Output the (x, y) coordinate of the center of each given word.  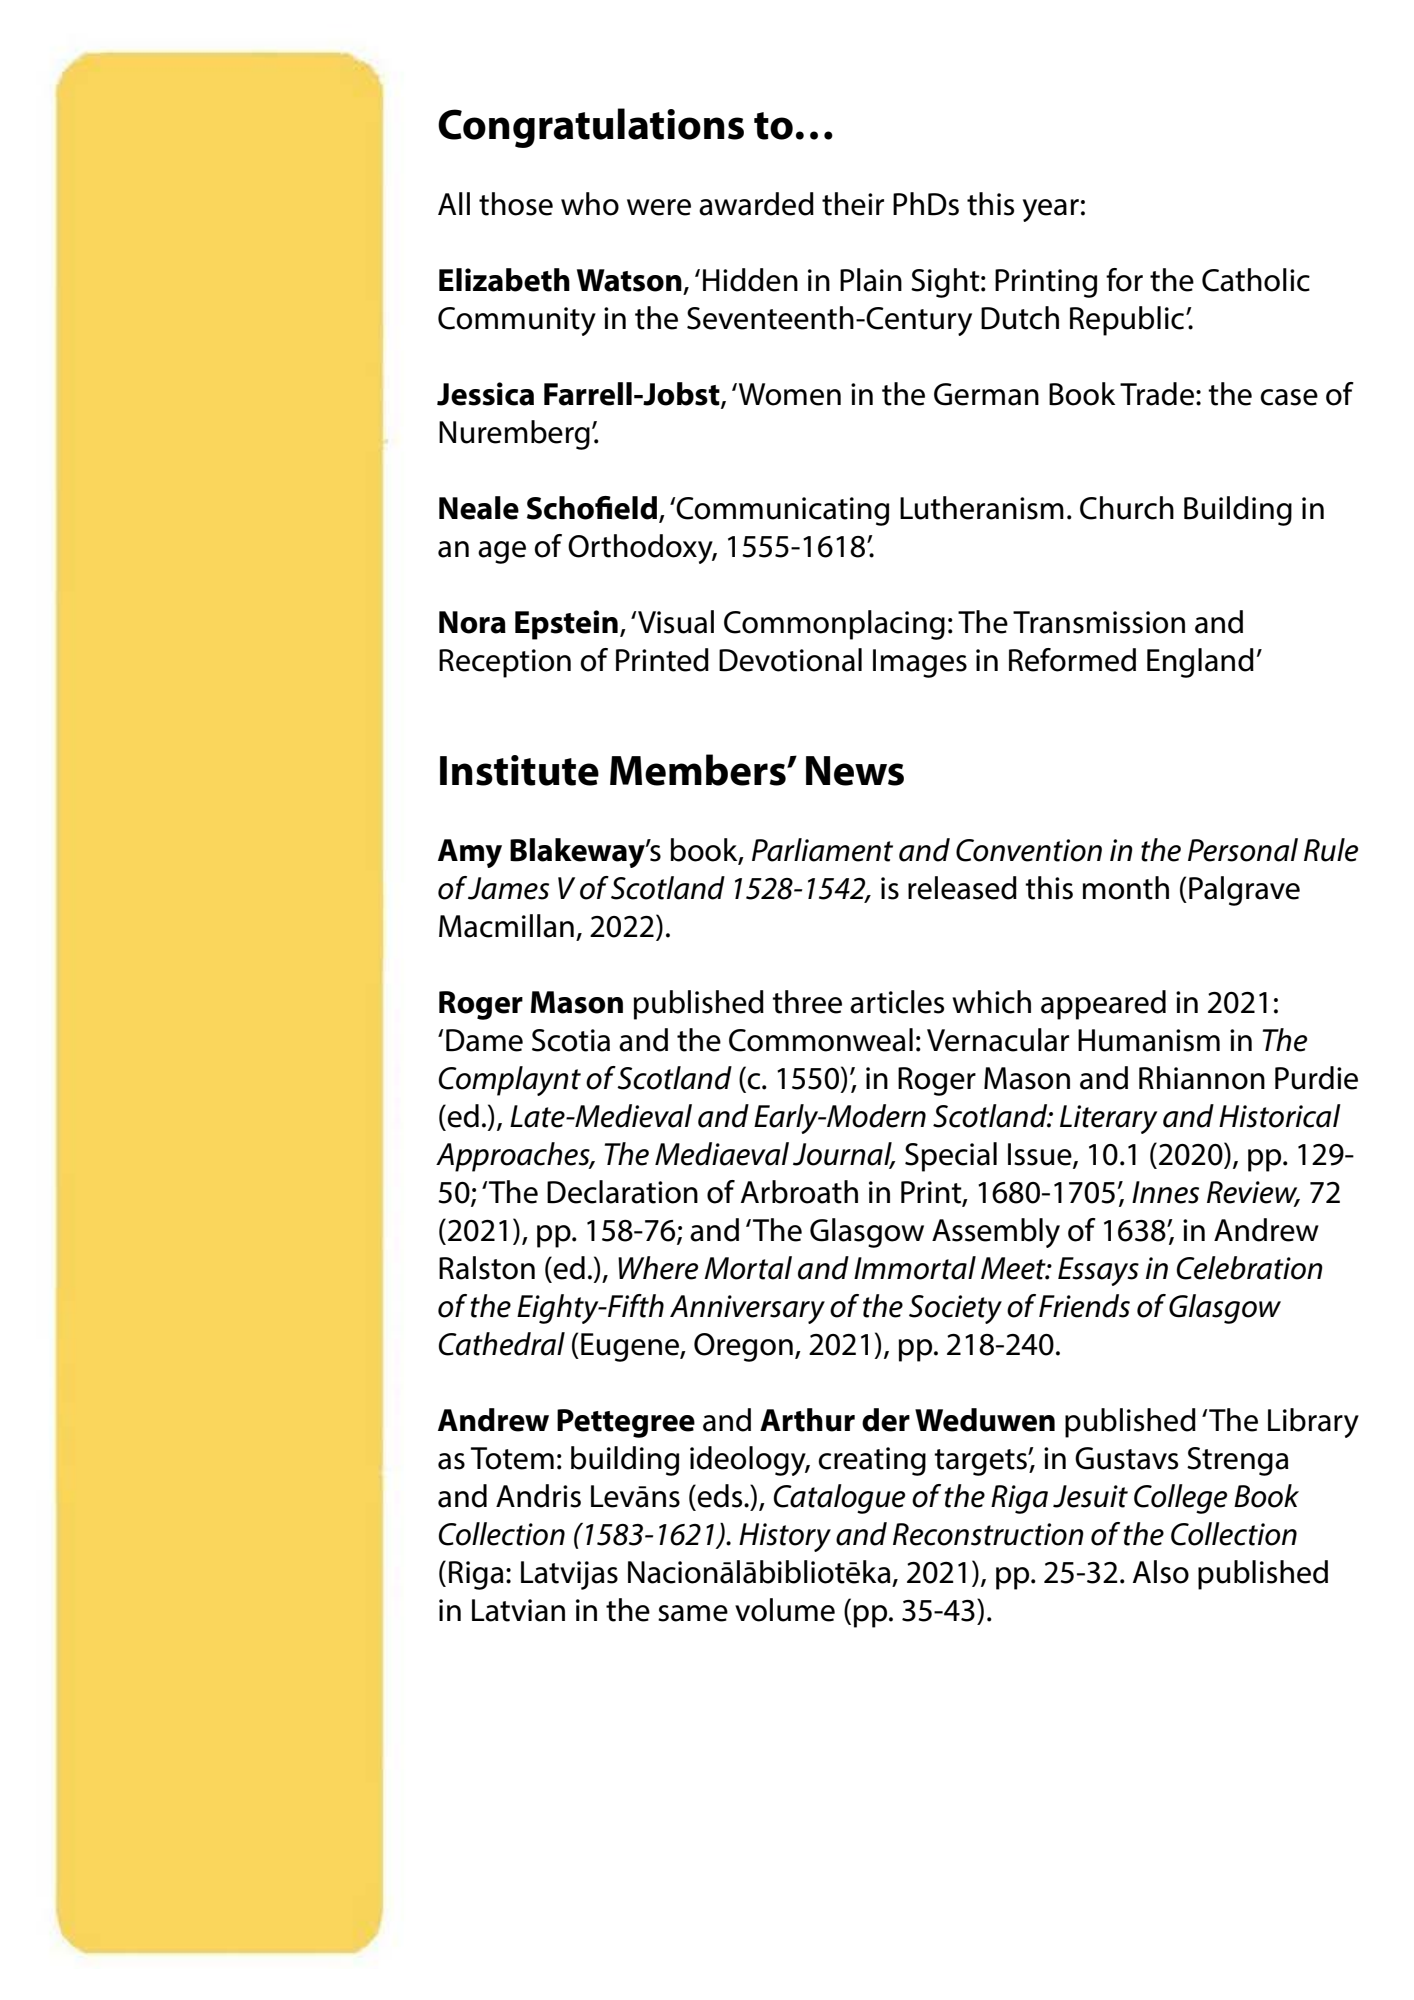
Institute (519, 770)
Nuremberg (514, 435)
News (855, 771)
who (590, 204)
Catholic (1256, 280)
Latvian (518, 1610)
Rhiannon (1202, 1078)
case (1289, 397)
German (986, 394)
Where (658, 1268)
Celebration (1249, 1268)
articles (897, 1002)
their (853, 204)
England (1200, 663)
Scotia (571, 1040)
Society (955, 1309)
